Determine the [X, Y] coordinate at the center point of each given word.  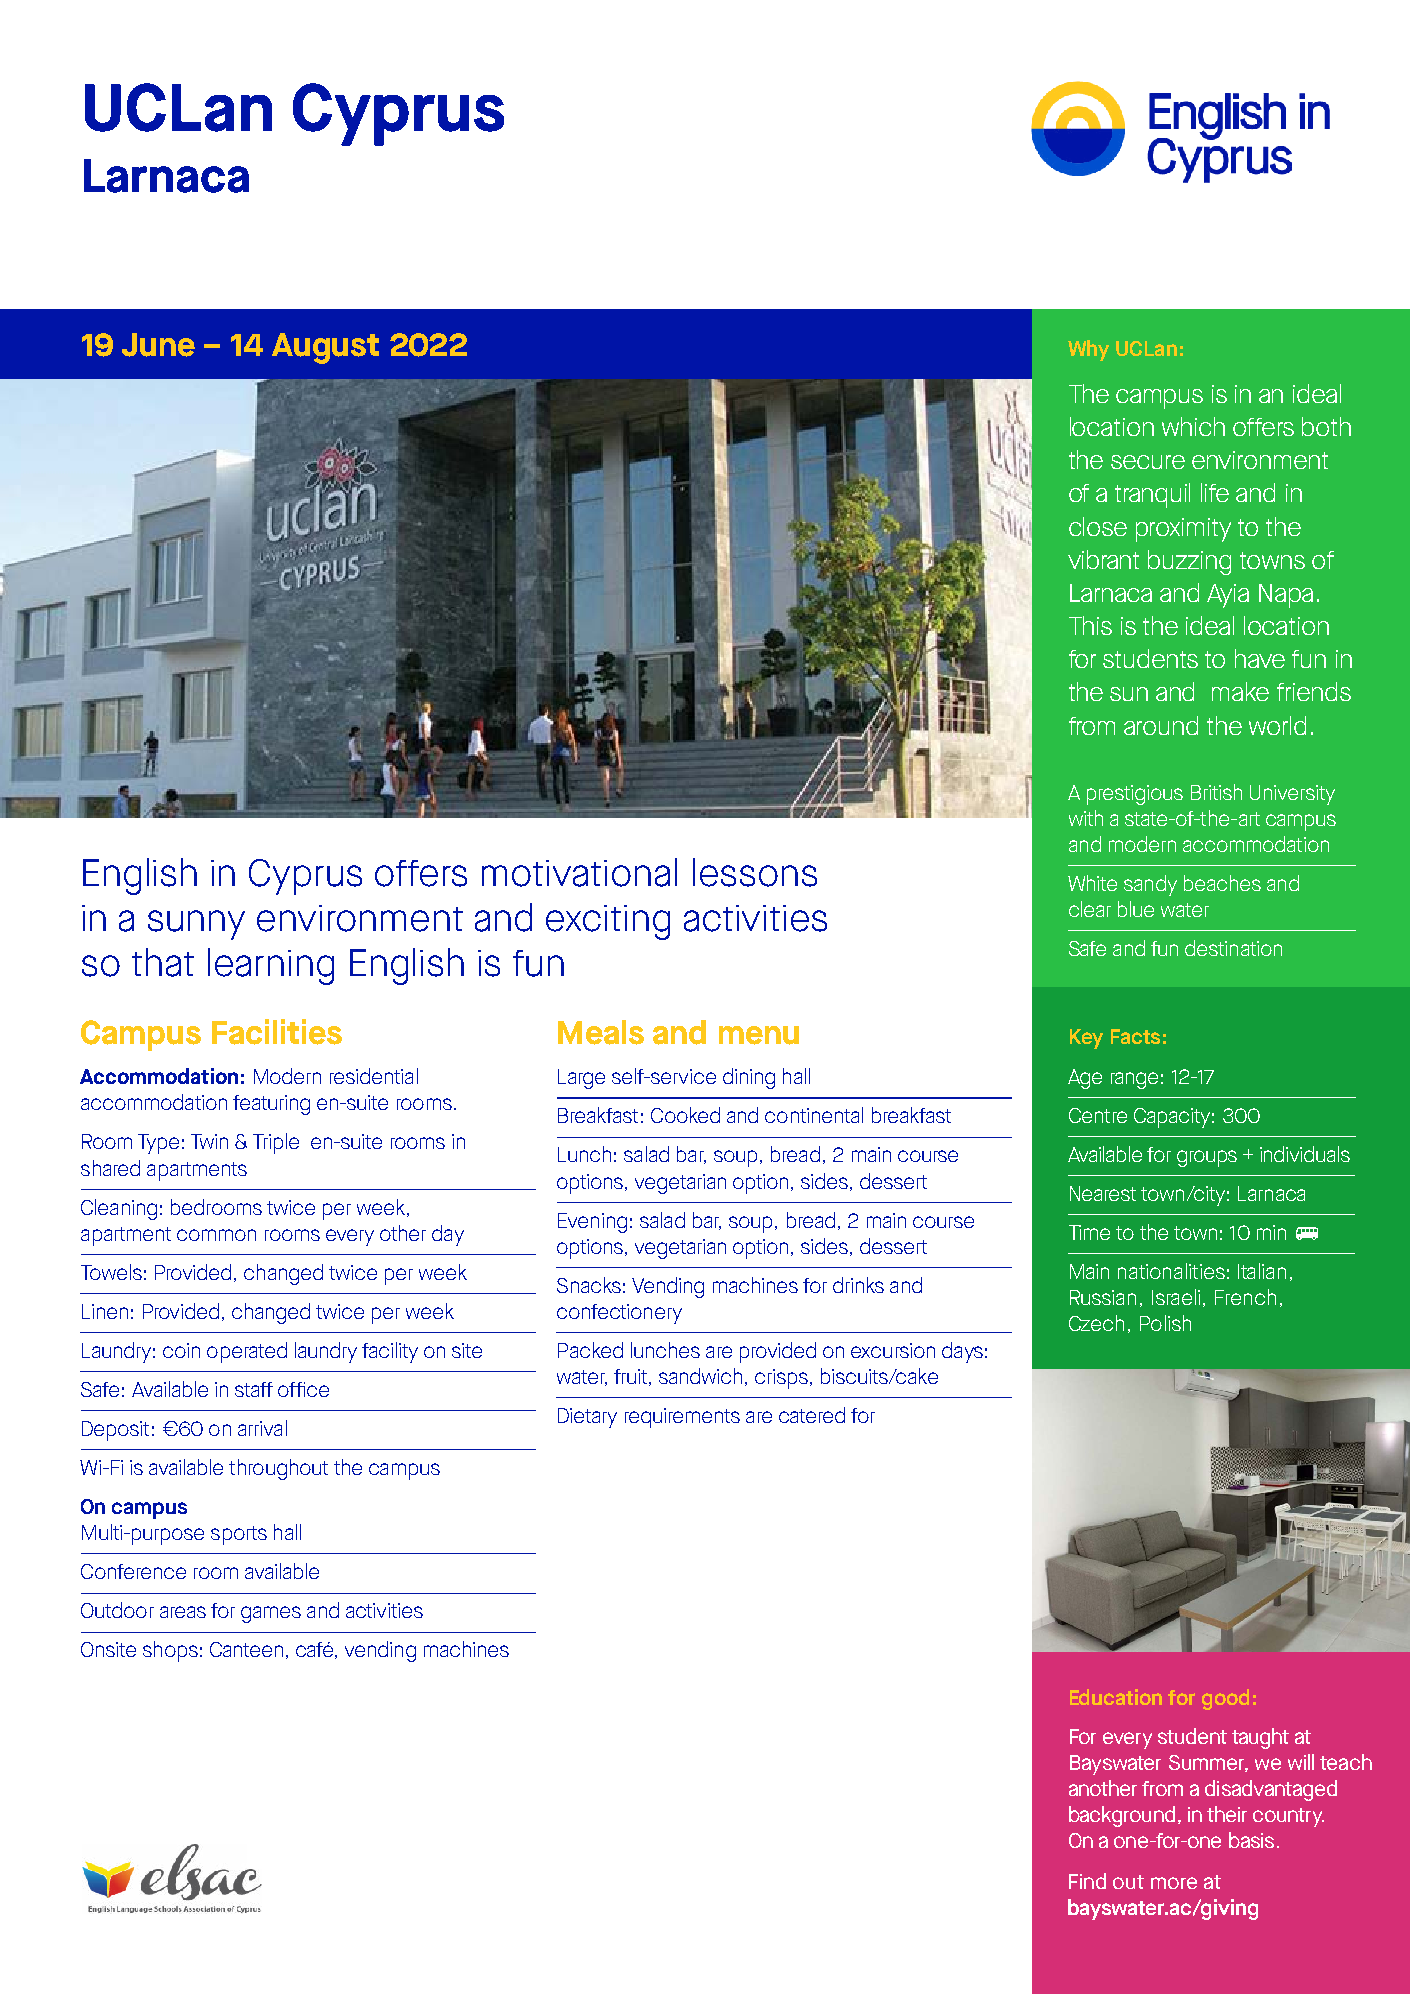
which [1193, 426]
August [325, 348]
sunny [196, 925]
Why [1088, 350]
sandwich [702, 1377]
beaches [1222, 883]
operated [247, 1352]
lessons [755, 872]
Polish [1165, 1323]
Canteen [246, 1649]
